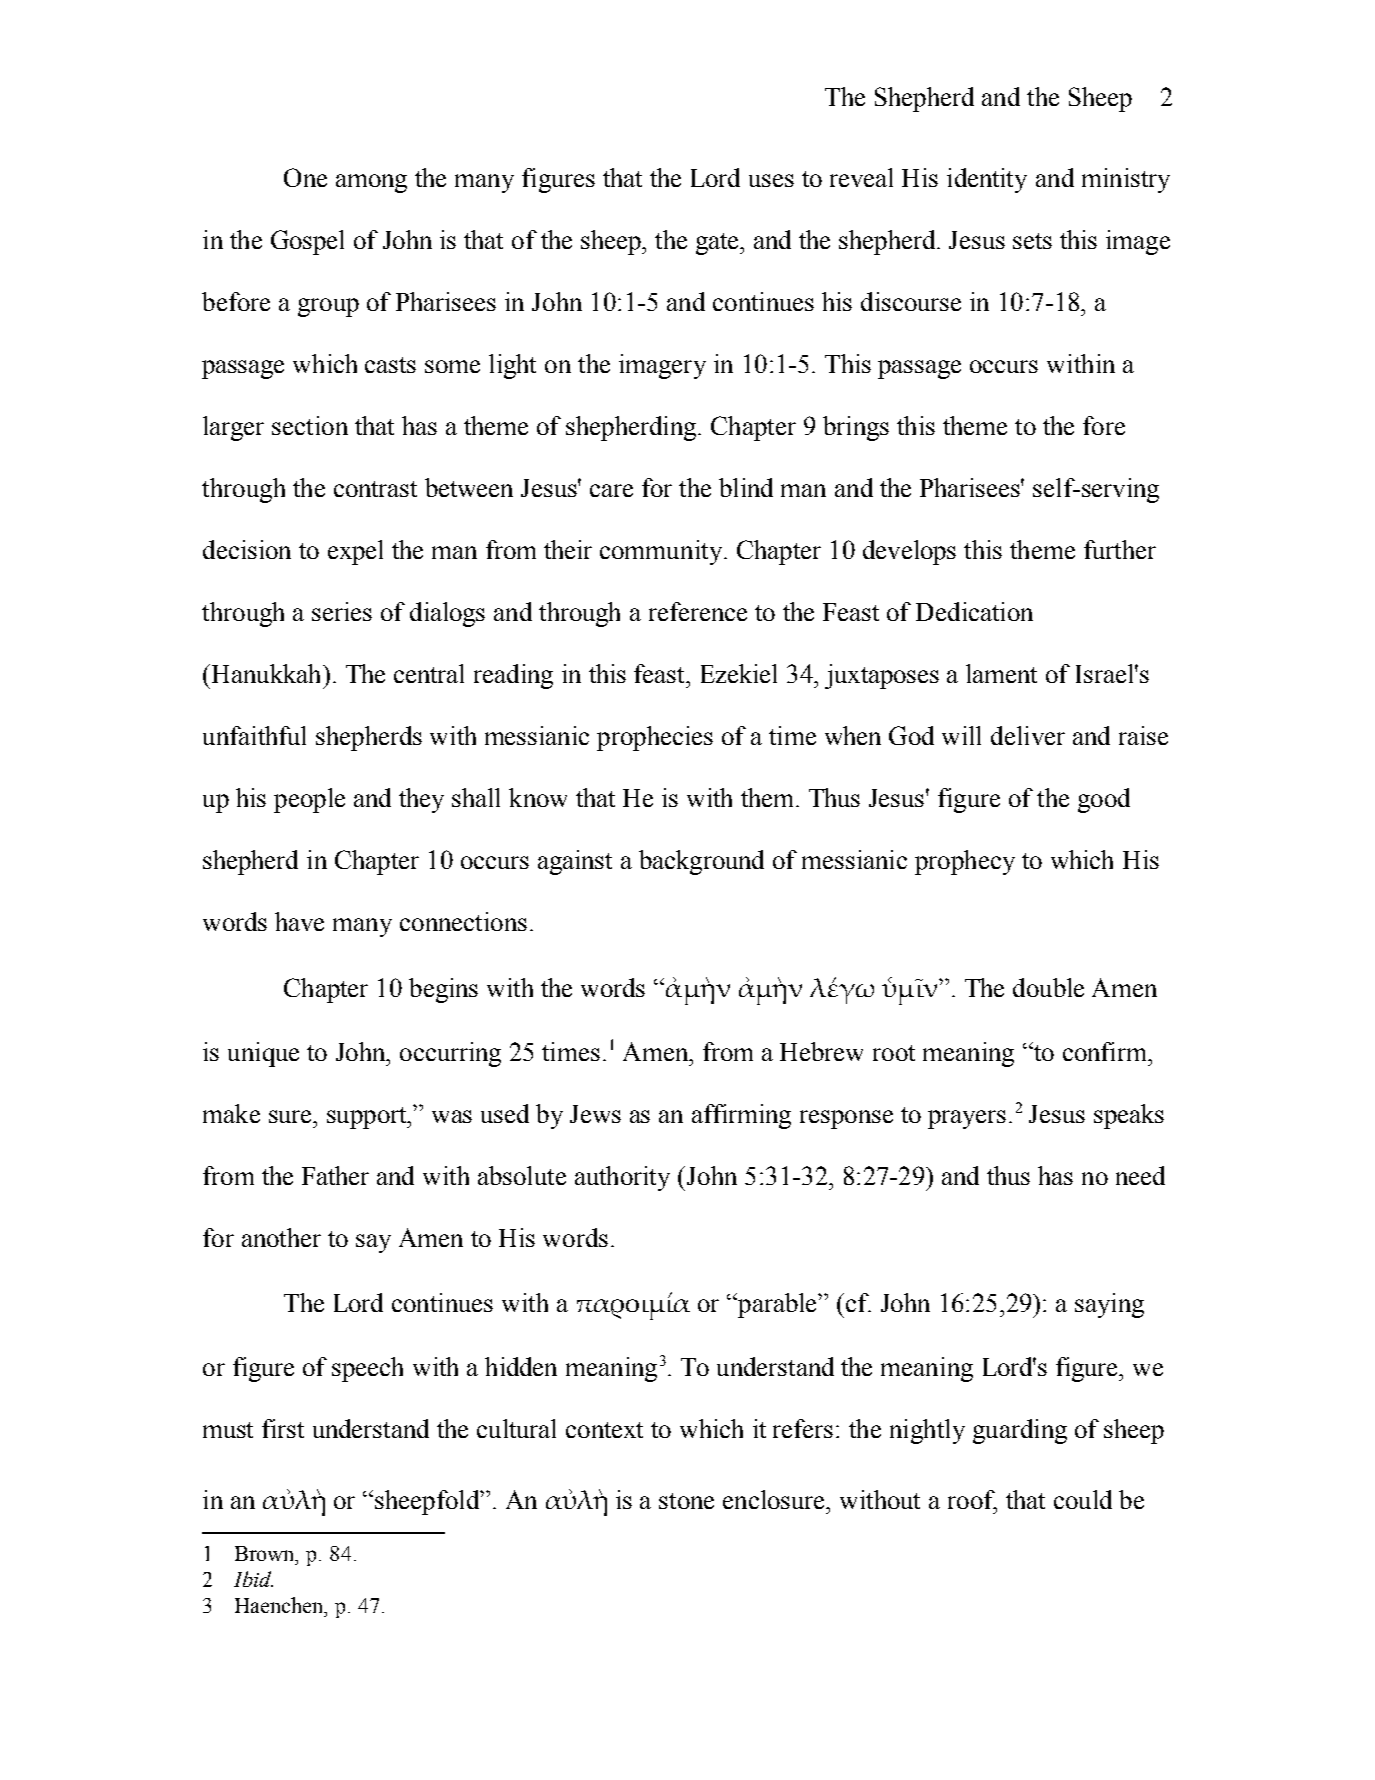 The image size is (1375, 1780). Describe the element at coordinates (686, 1501) in the image. I see `stone` at that location.
